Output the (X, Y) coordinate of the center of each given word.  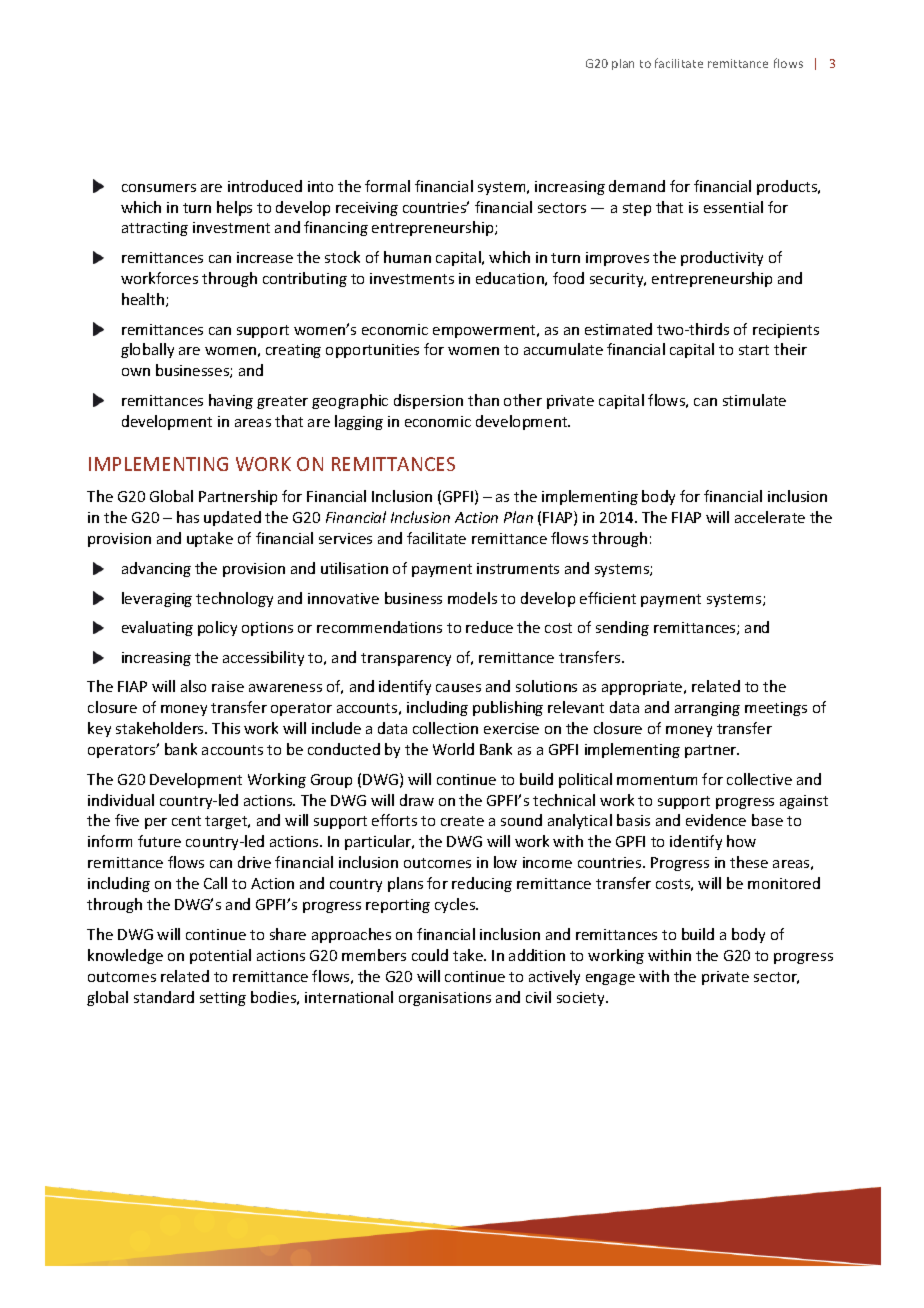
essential (733, 207)
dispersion (428, 401)
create (462, 821)
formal (387, 186)
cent (186, 821)
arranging (707, 709)
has (188, 517)
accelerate (770, 517)
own (136, 372)
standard (164, 997)
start (754, 350)
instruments (518, 568)
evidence (716, 820)
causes (458, 688)
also (193, 686)
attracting (155, 229)
